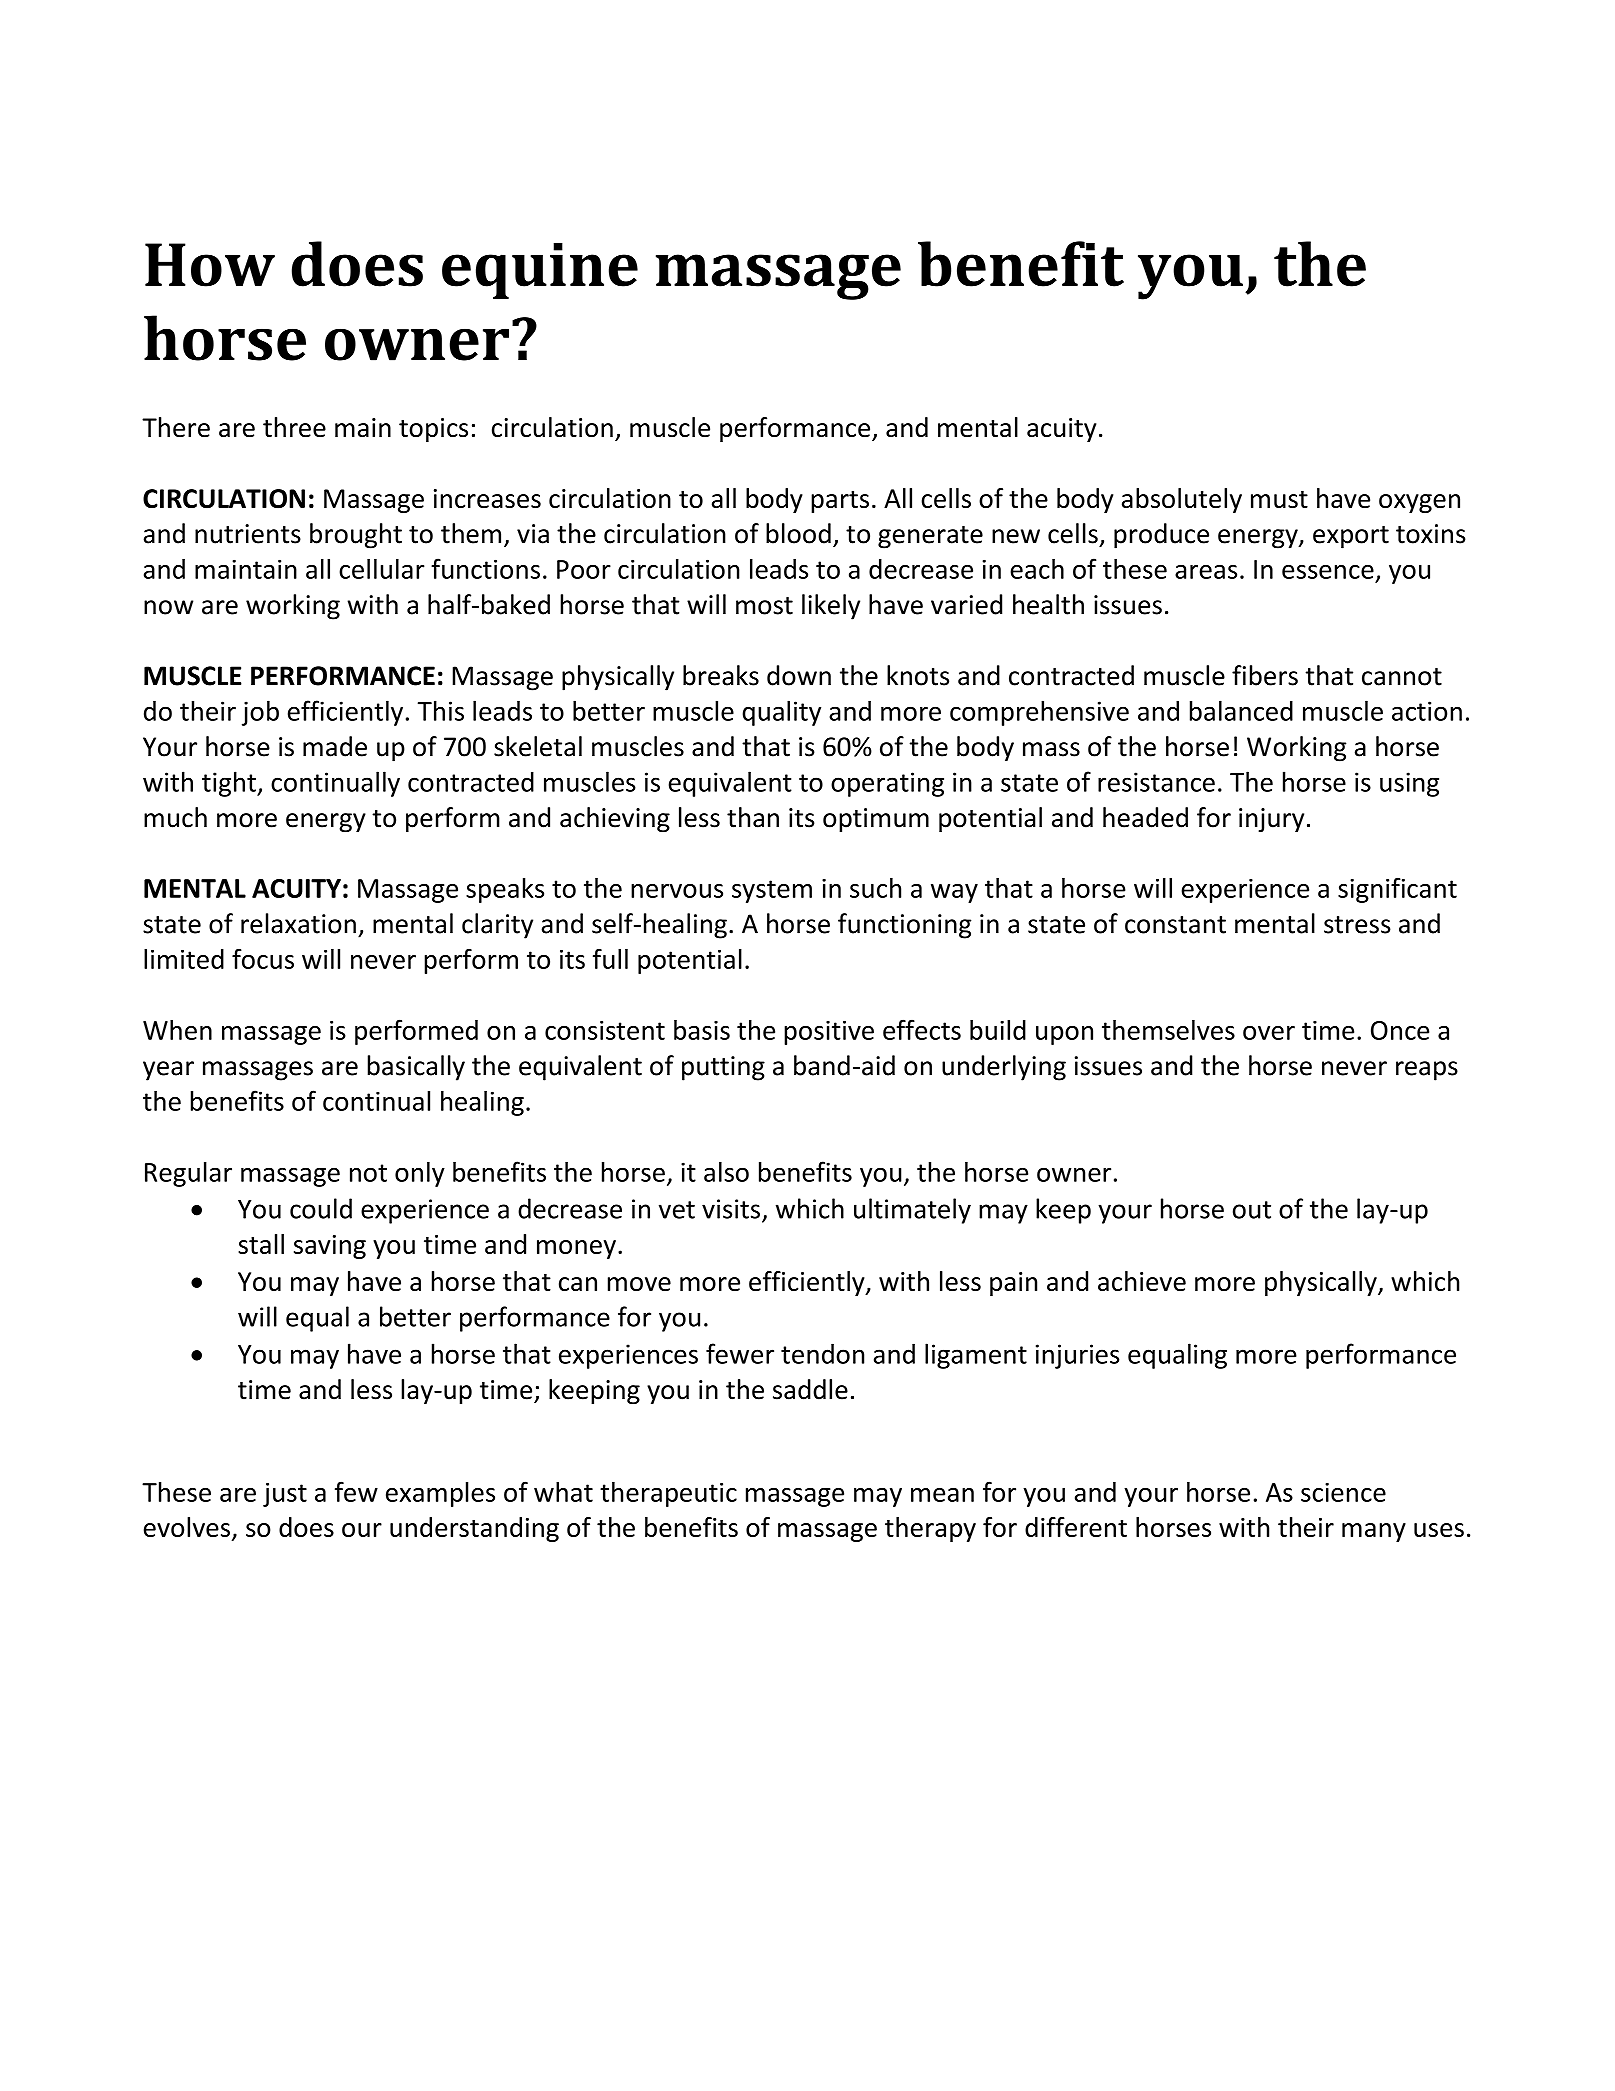 This screenshot has width=1615, height=2091. Describe the element at coordinates (416, 1068) in the screenshot. I see `basically` at that location.
